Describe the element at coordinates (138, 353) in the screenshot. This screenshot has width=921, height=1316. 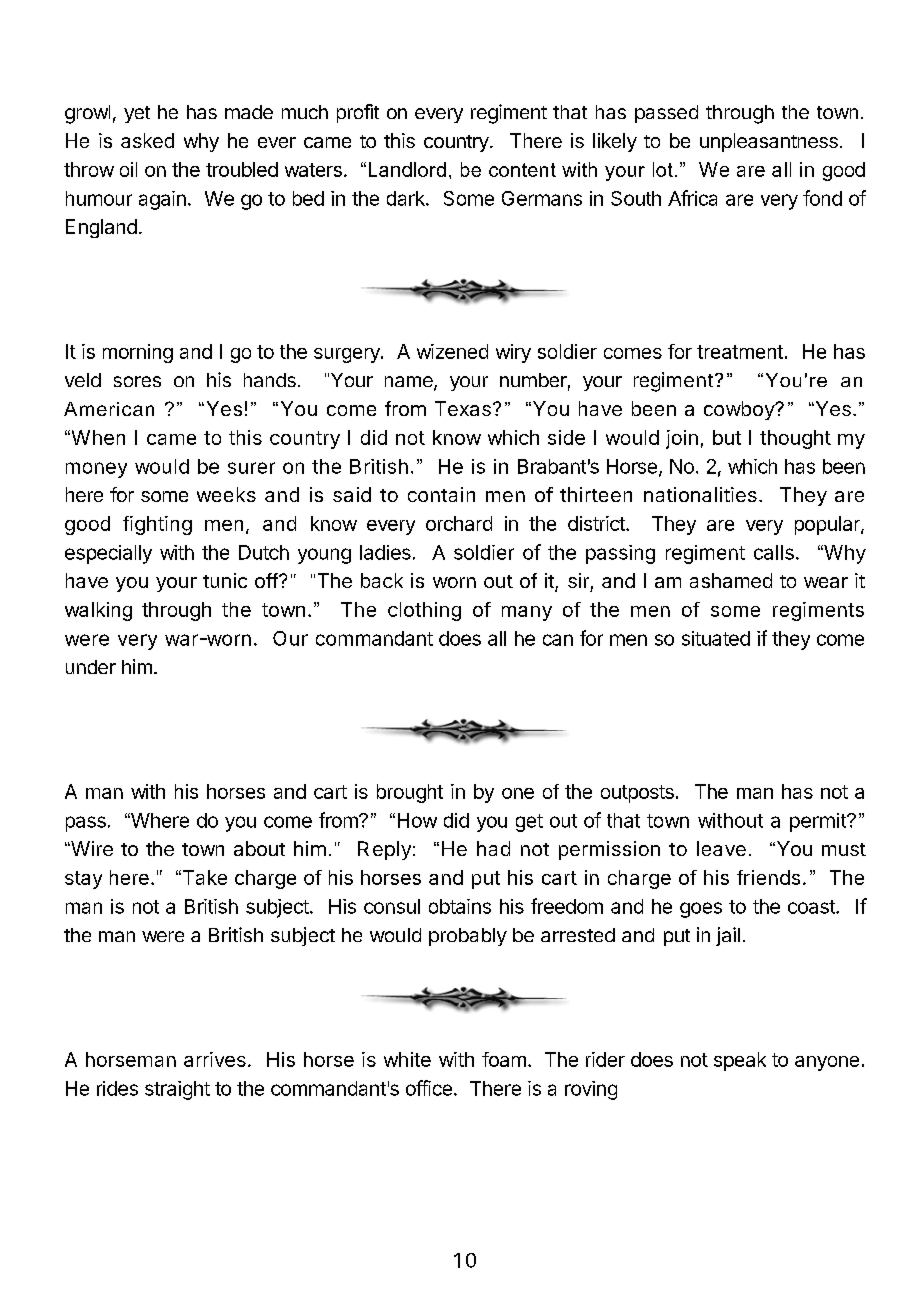
I see `morning` at that location.
